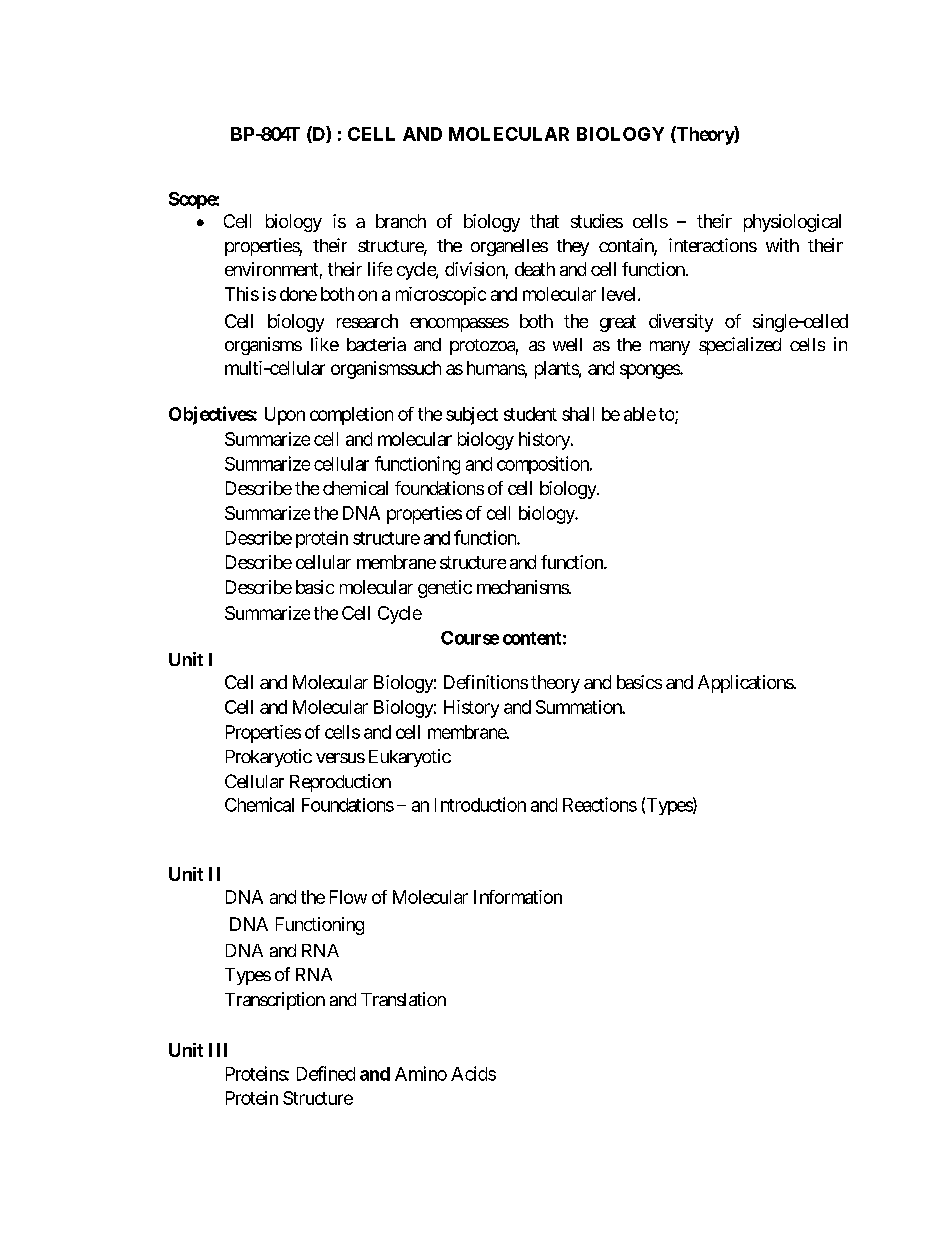  What do you see at coordinates (480, 804) in the screenshot?
I see `Introduction` at bounding box center [480, 804].
